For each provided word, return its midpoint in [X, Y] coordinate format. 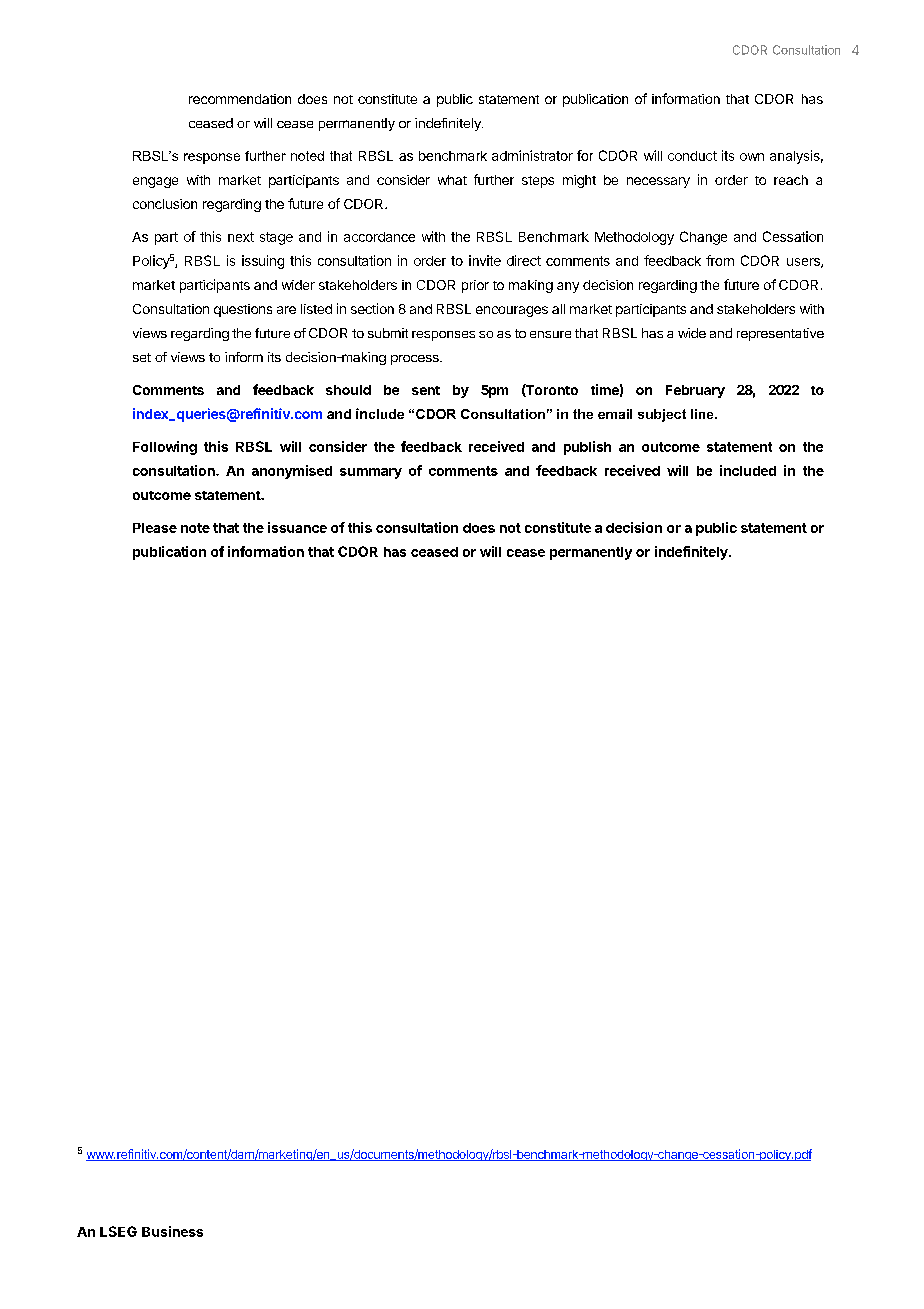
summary [371, 473]
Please [155, 528]
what [452, 180]
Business [172, 1231]
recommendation [240, 99]
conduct [692, 156]
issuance [297, 527]
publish [587, 448]
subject [662, 415]
